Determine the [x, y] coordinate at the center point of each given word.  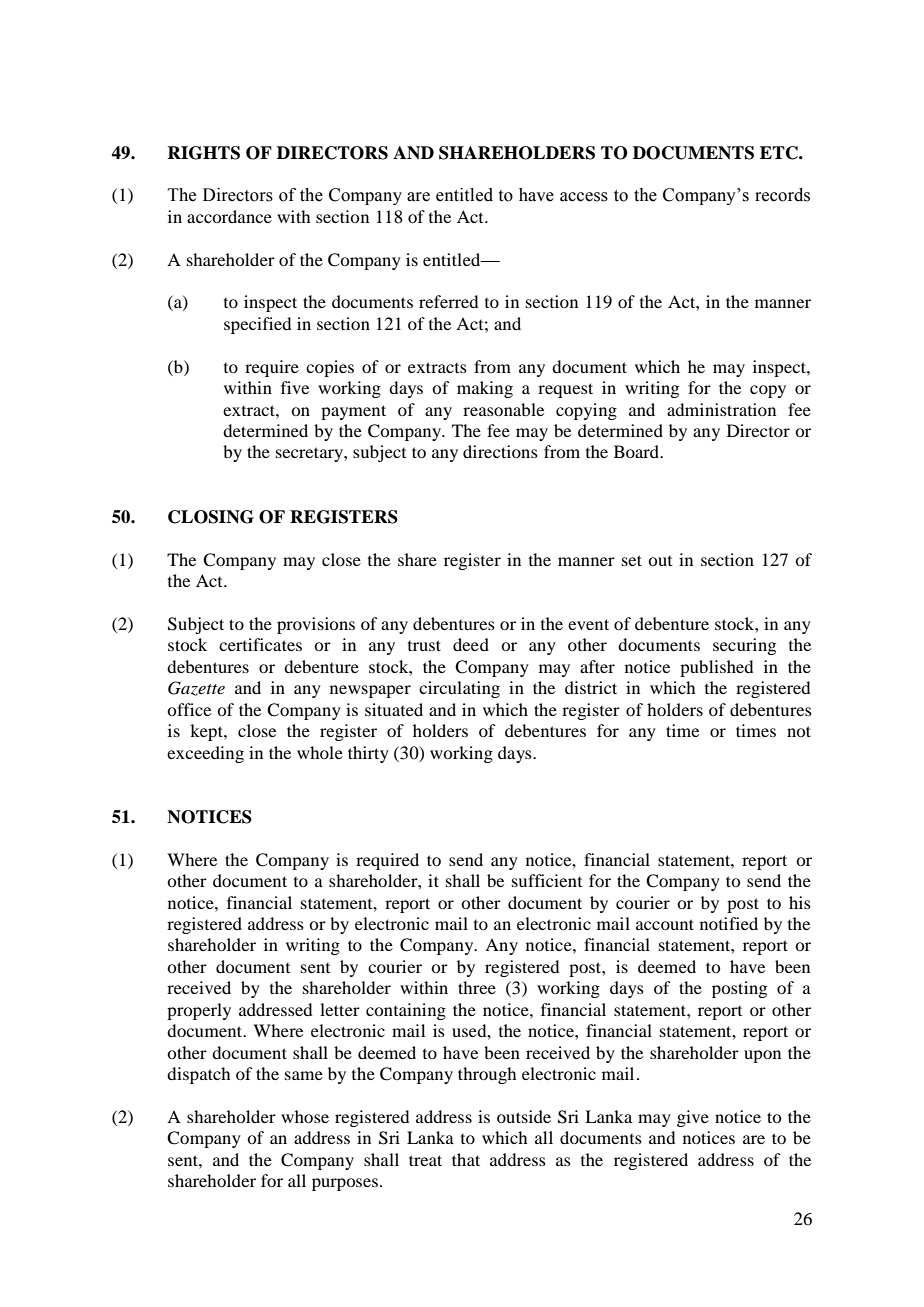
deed [471, 644]
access [584, 197]
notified [729, 923]
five [295, 387]
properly [199, 1011]
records [782, 195]
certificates [260, 644]
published [716, 668]
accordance [229, 216]
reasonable [503, 409]
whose [305, 1116]
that [466, 1159]
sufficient [547, 880]
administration [721, 409]
